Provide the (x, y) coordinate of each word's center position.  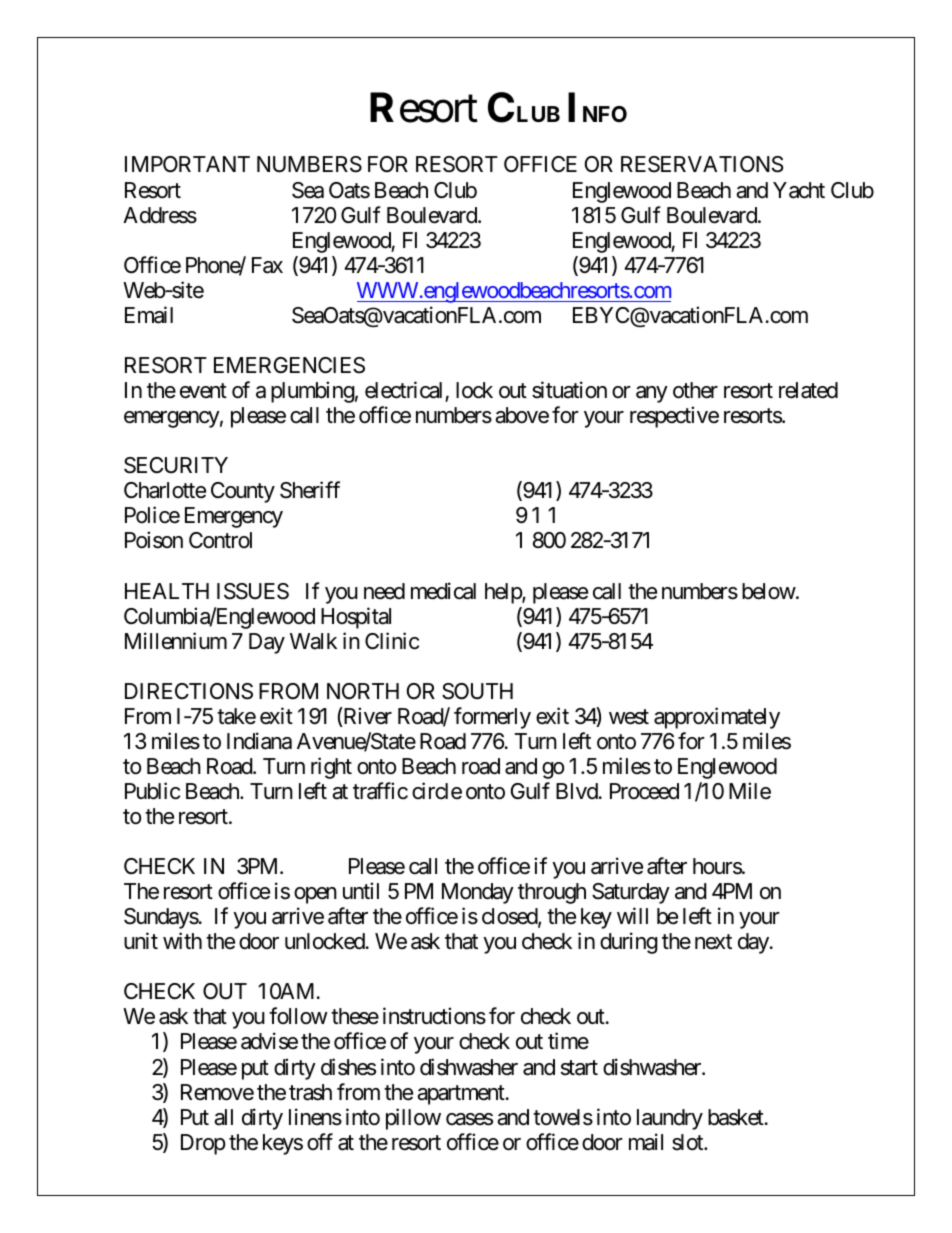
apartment (461, 1095)
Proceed (644, 791)
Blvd (577, 791)
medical (443, 591)
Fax (267, 265)
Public (152, 791)
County (243, 492)
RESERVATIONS (702, 164)
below (769, 591)
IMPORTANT (187, 164)
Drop (203, 1144)
